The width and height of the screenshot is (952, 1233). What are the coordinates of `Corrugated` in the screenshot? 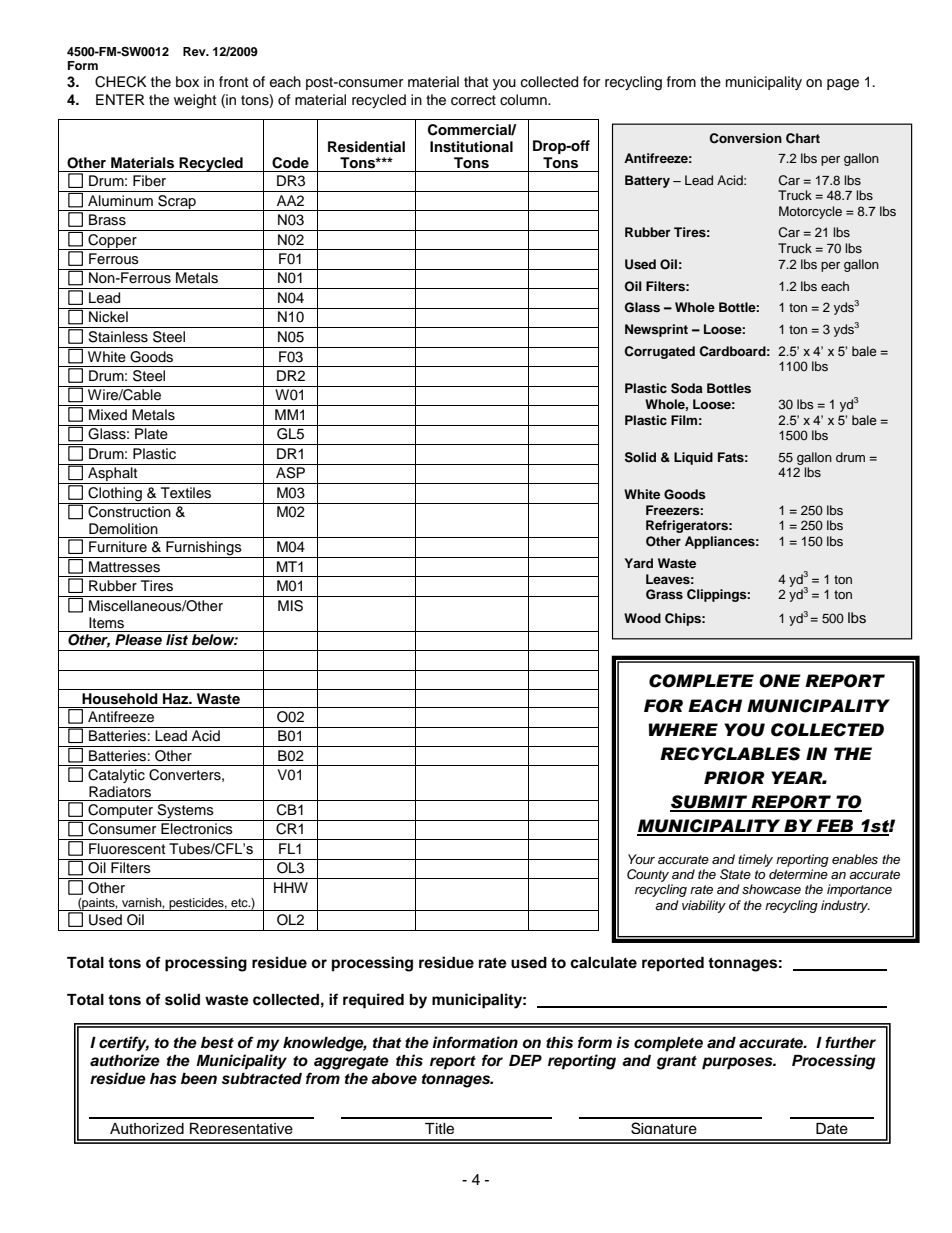 It's located at (660, 352).
